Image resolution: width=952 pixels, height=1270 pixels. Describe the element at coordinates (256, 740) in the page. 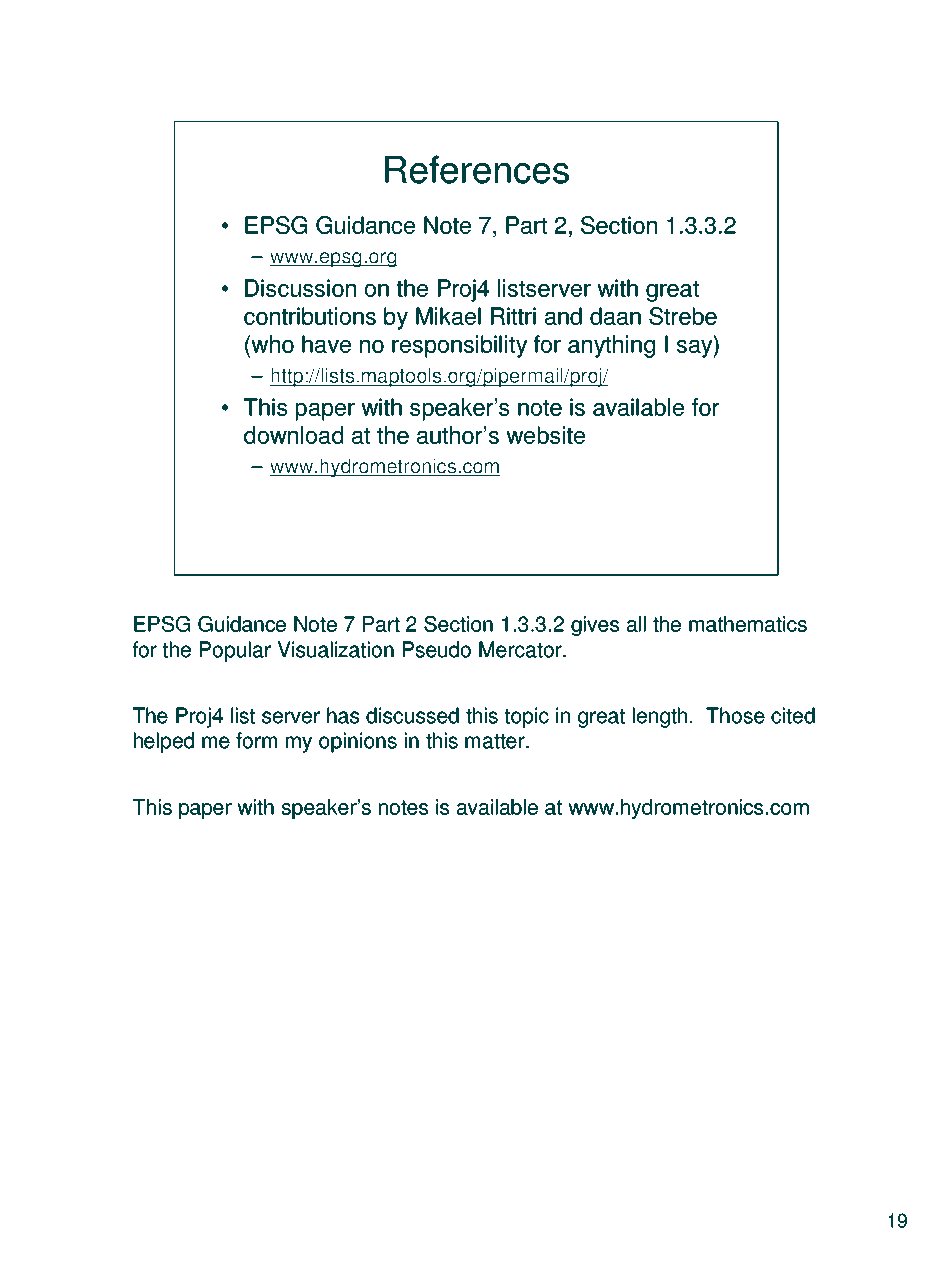

I see `form` at that location.
